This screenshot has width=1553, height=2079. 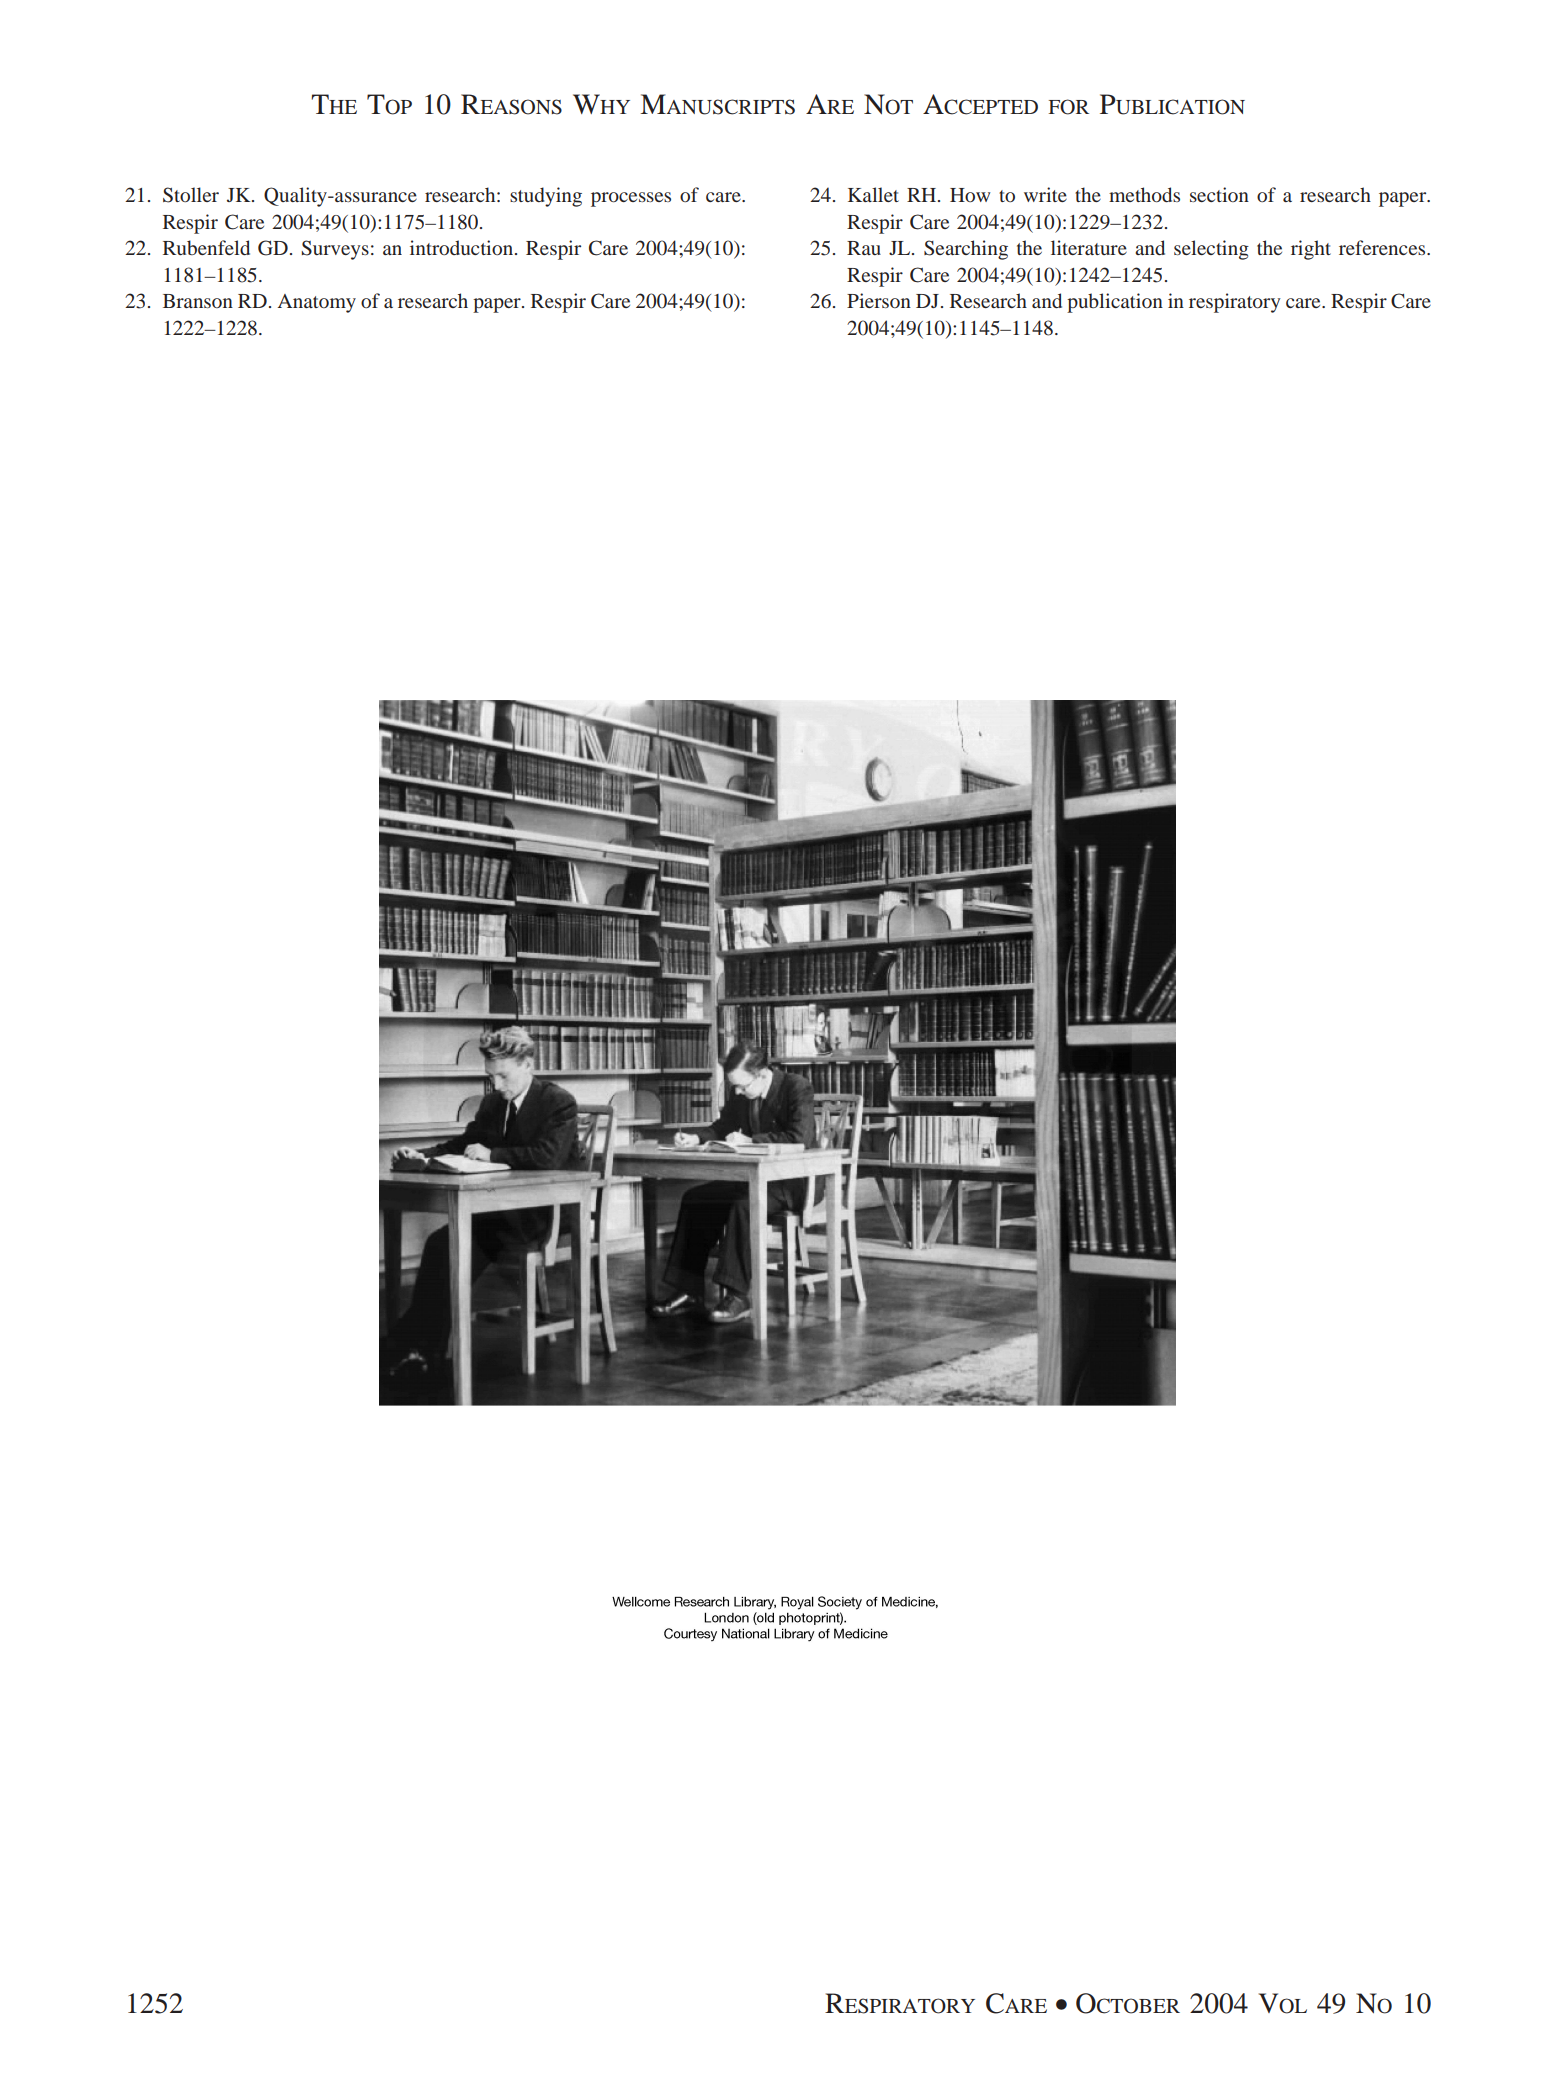 I want to click on selecting, so click(x=1211, y=250).
